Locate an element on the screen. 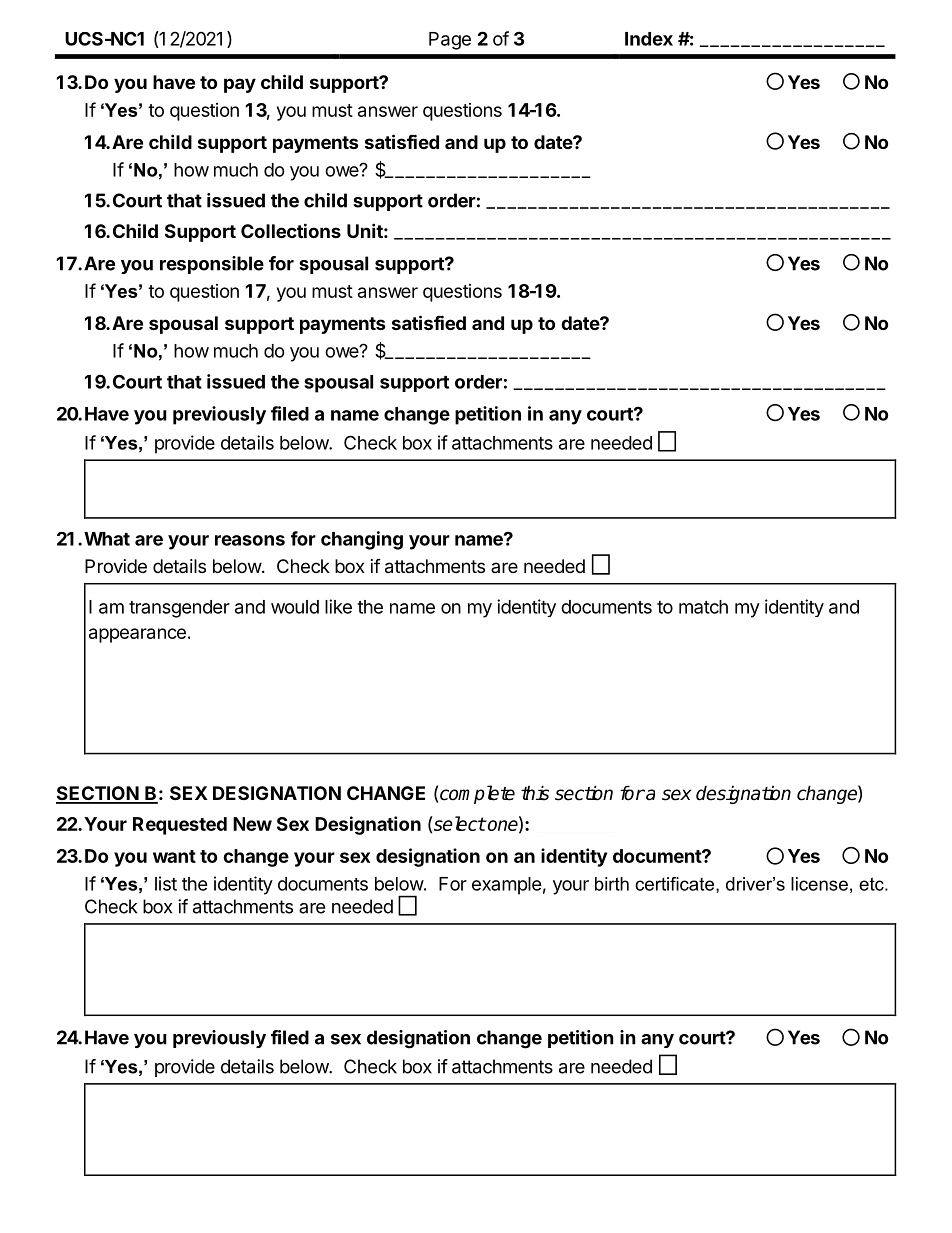  certificate is located at coordinates (676, 885).
